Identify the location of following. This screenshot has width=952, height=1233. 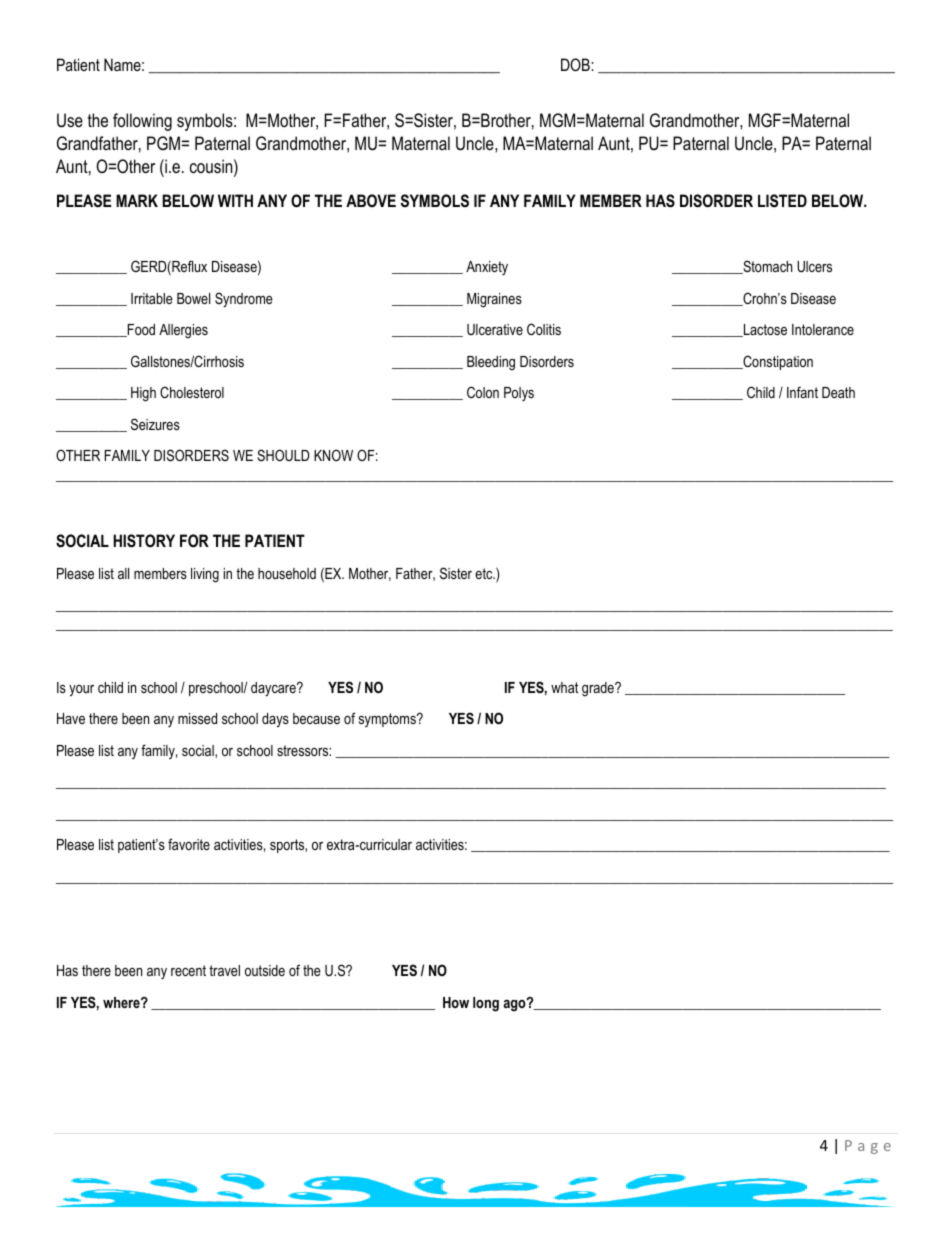
(142, 122).
